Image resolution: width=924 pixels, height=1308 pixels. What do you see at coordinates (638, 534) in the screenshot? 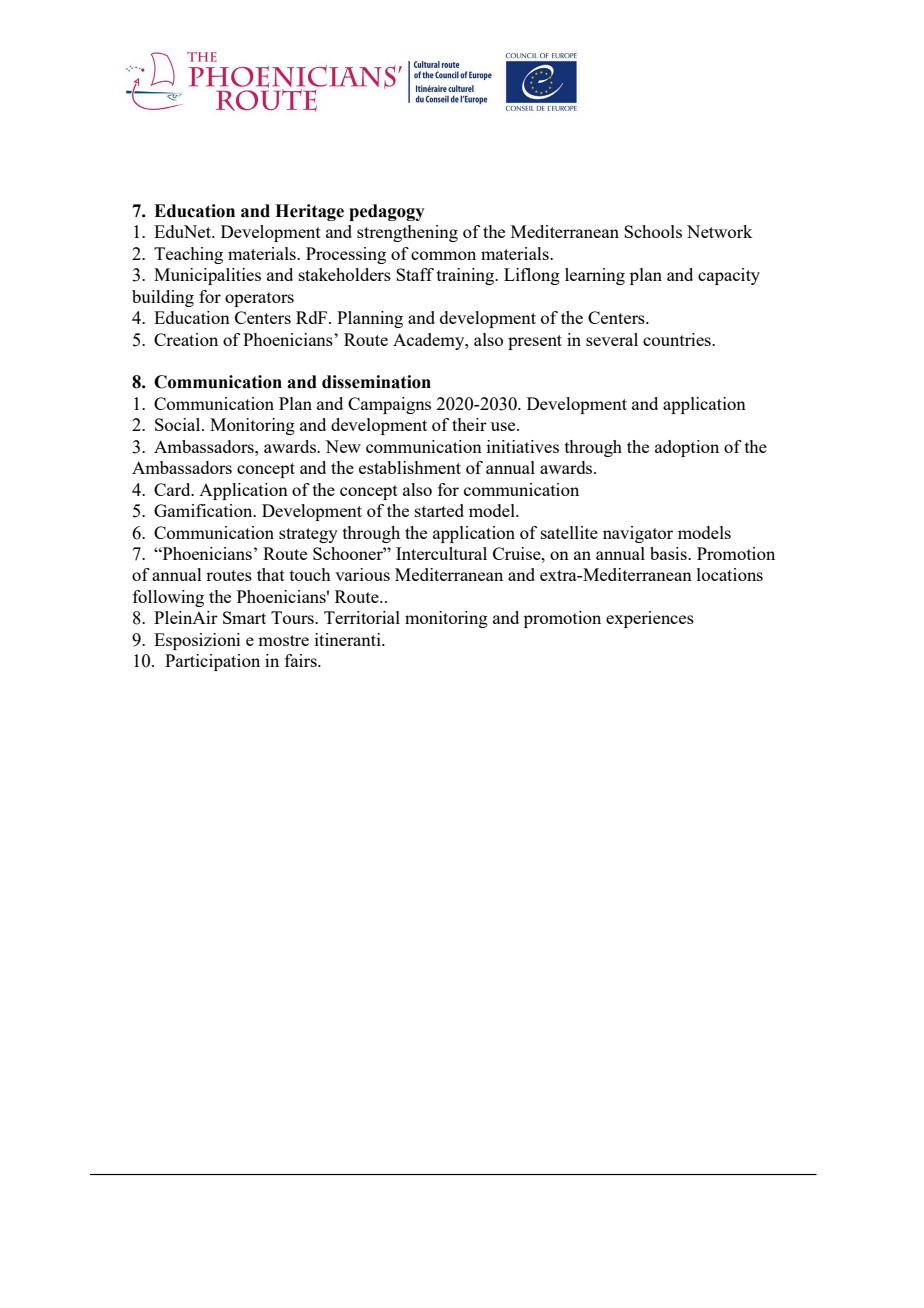
I see `navigator` at bounding box center [638, 534].
